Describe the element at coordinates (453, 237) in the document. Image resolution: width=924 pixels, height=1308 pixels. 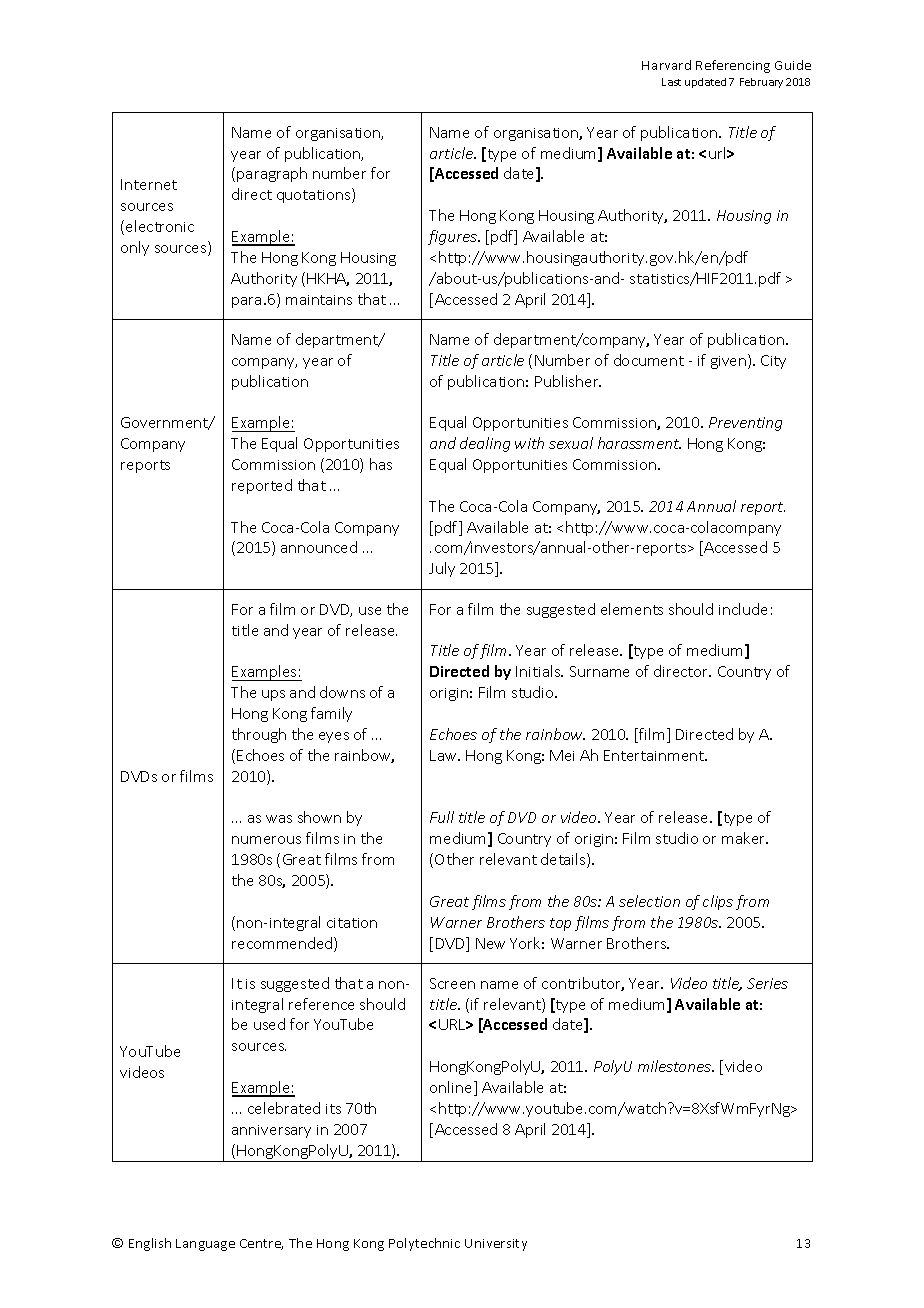
I see `figures` at that location.
